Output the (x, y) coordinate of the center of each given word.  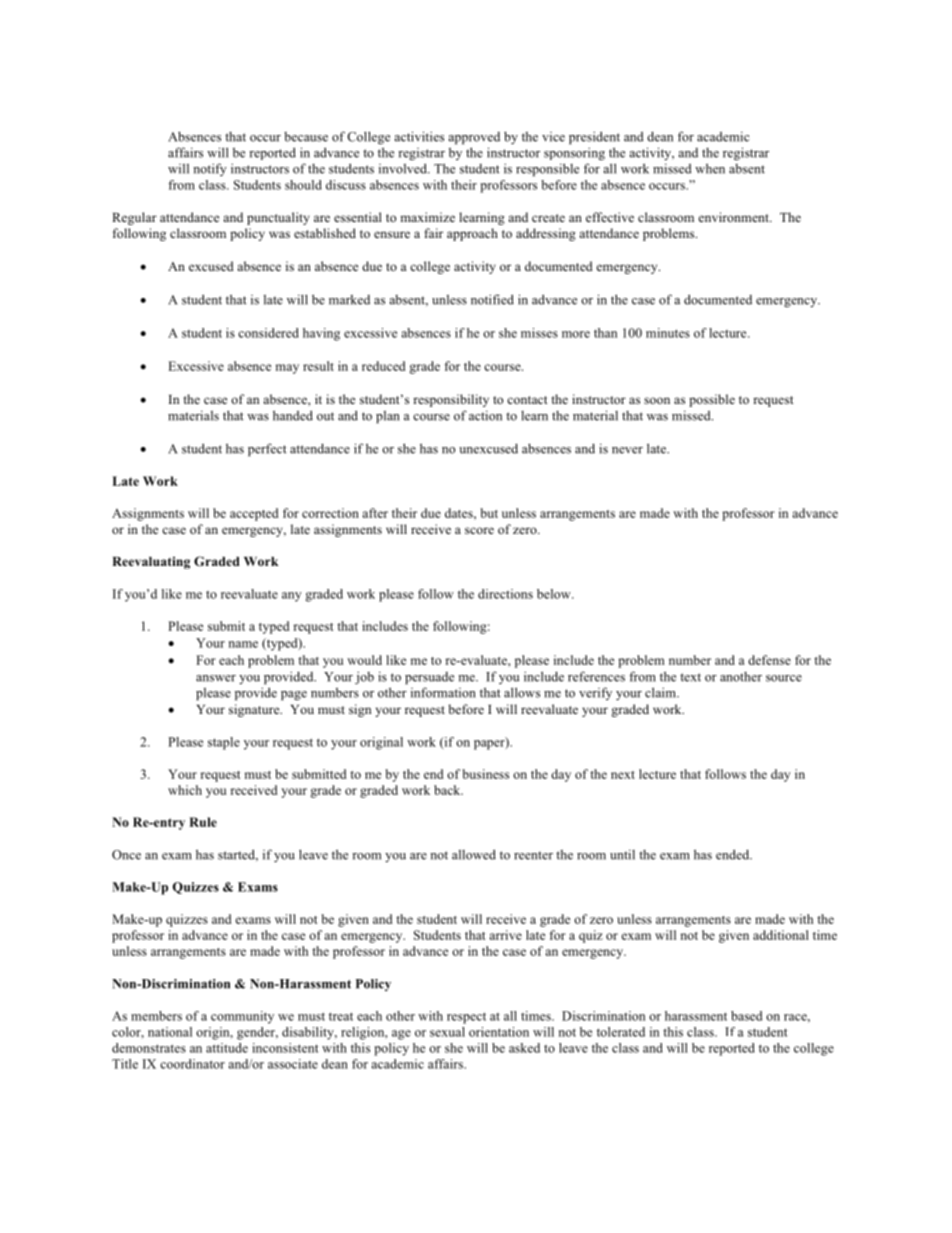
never (627, 450)
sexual (447, 1032)
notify (210, 169)
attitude (227, 1048)
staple (224, 743)
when (710, 168)
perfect (267, 450)
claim (661, 692)
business (485, 774)
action (485, 415)
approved (474, 138)
